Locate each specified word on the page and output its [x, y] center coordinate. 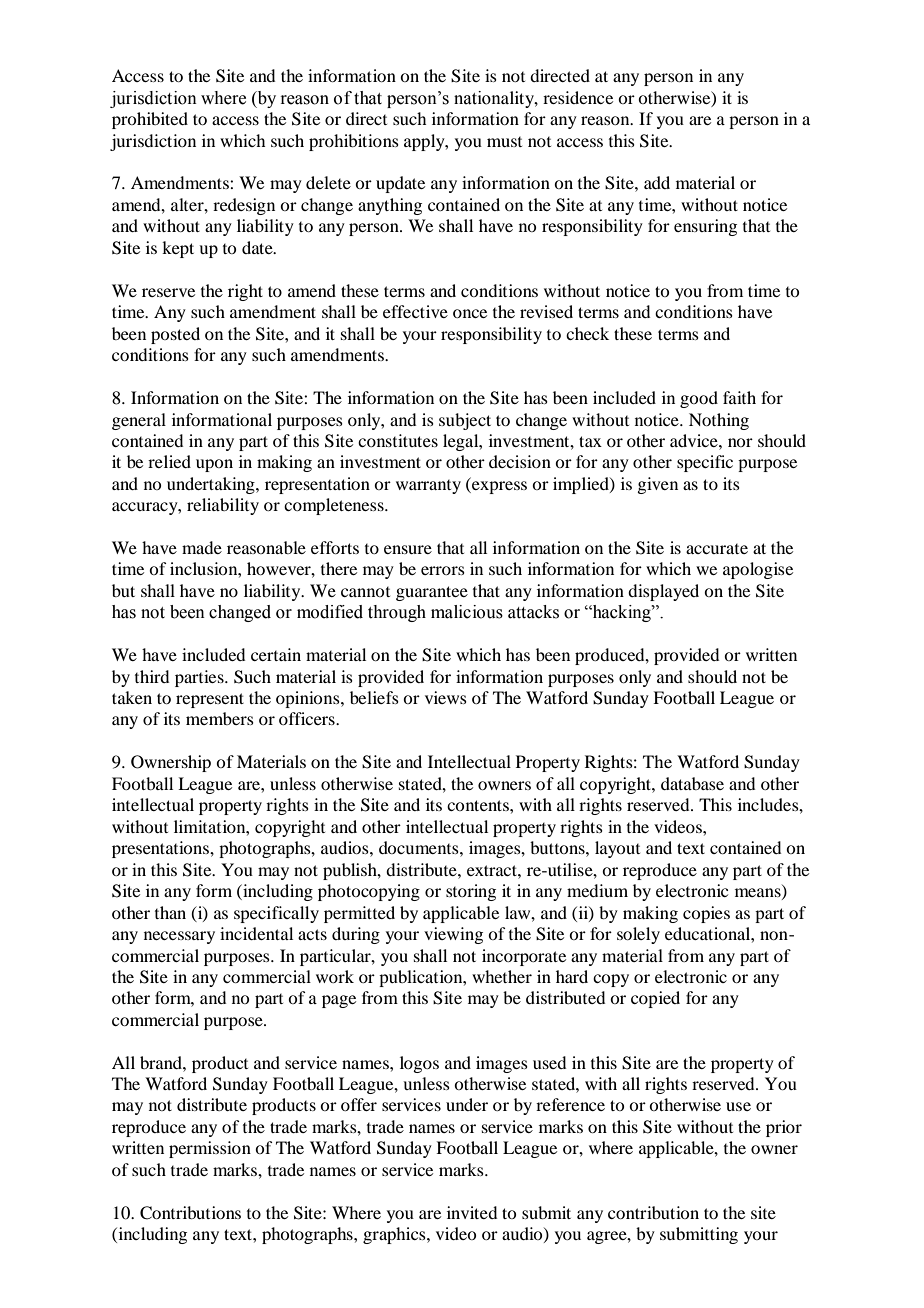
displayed [663, 592]
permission [210, 1149]
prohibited [150, 120]
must [504, 142]
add [657, 182]
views [446, 697]
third [152, 676]
